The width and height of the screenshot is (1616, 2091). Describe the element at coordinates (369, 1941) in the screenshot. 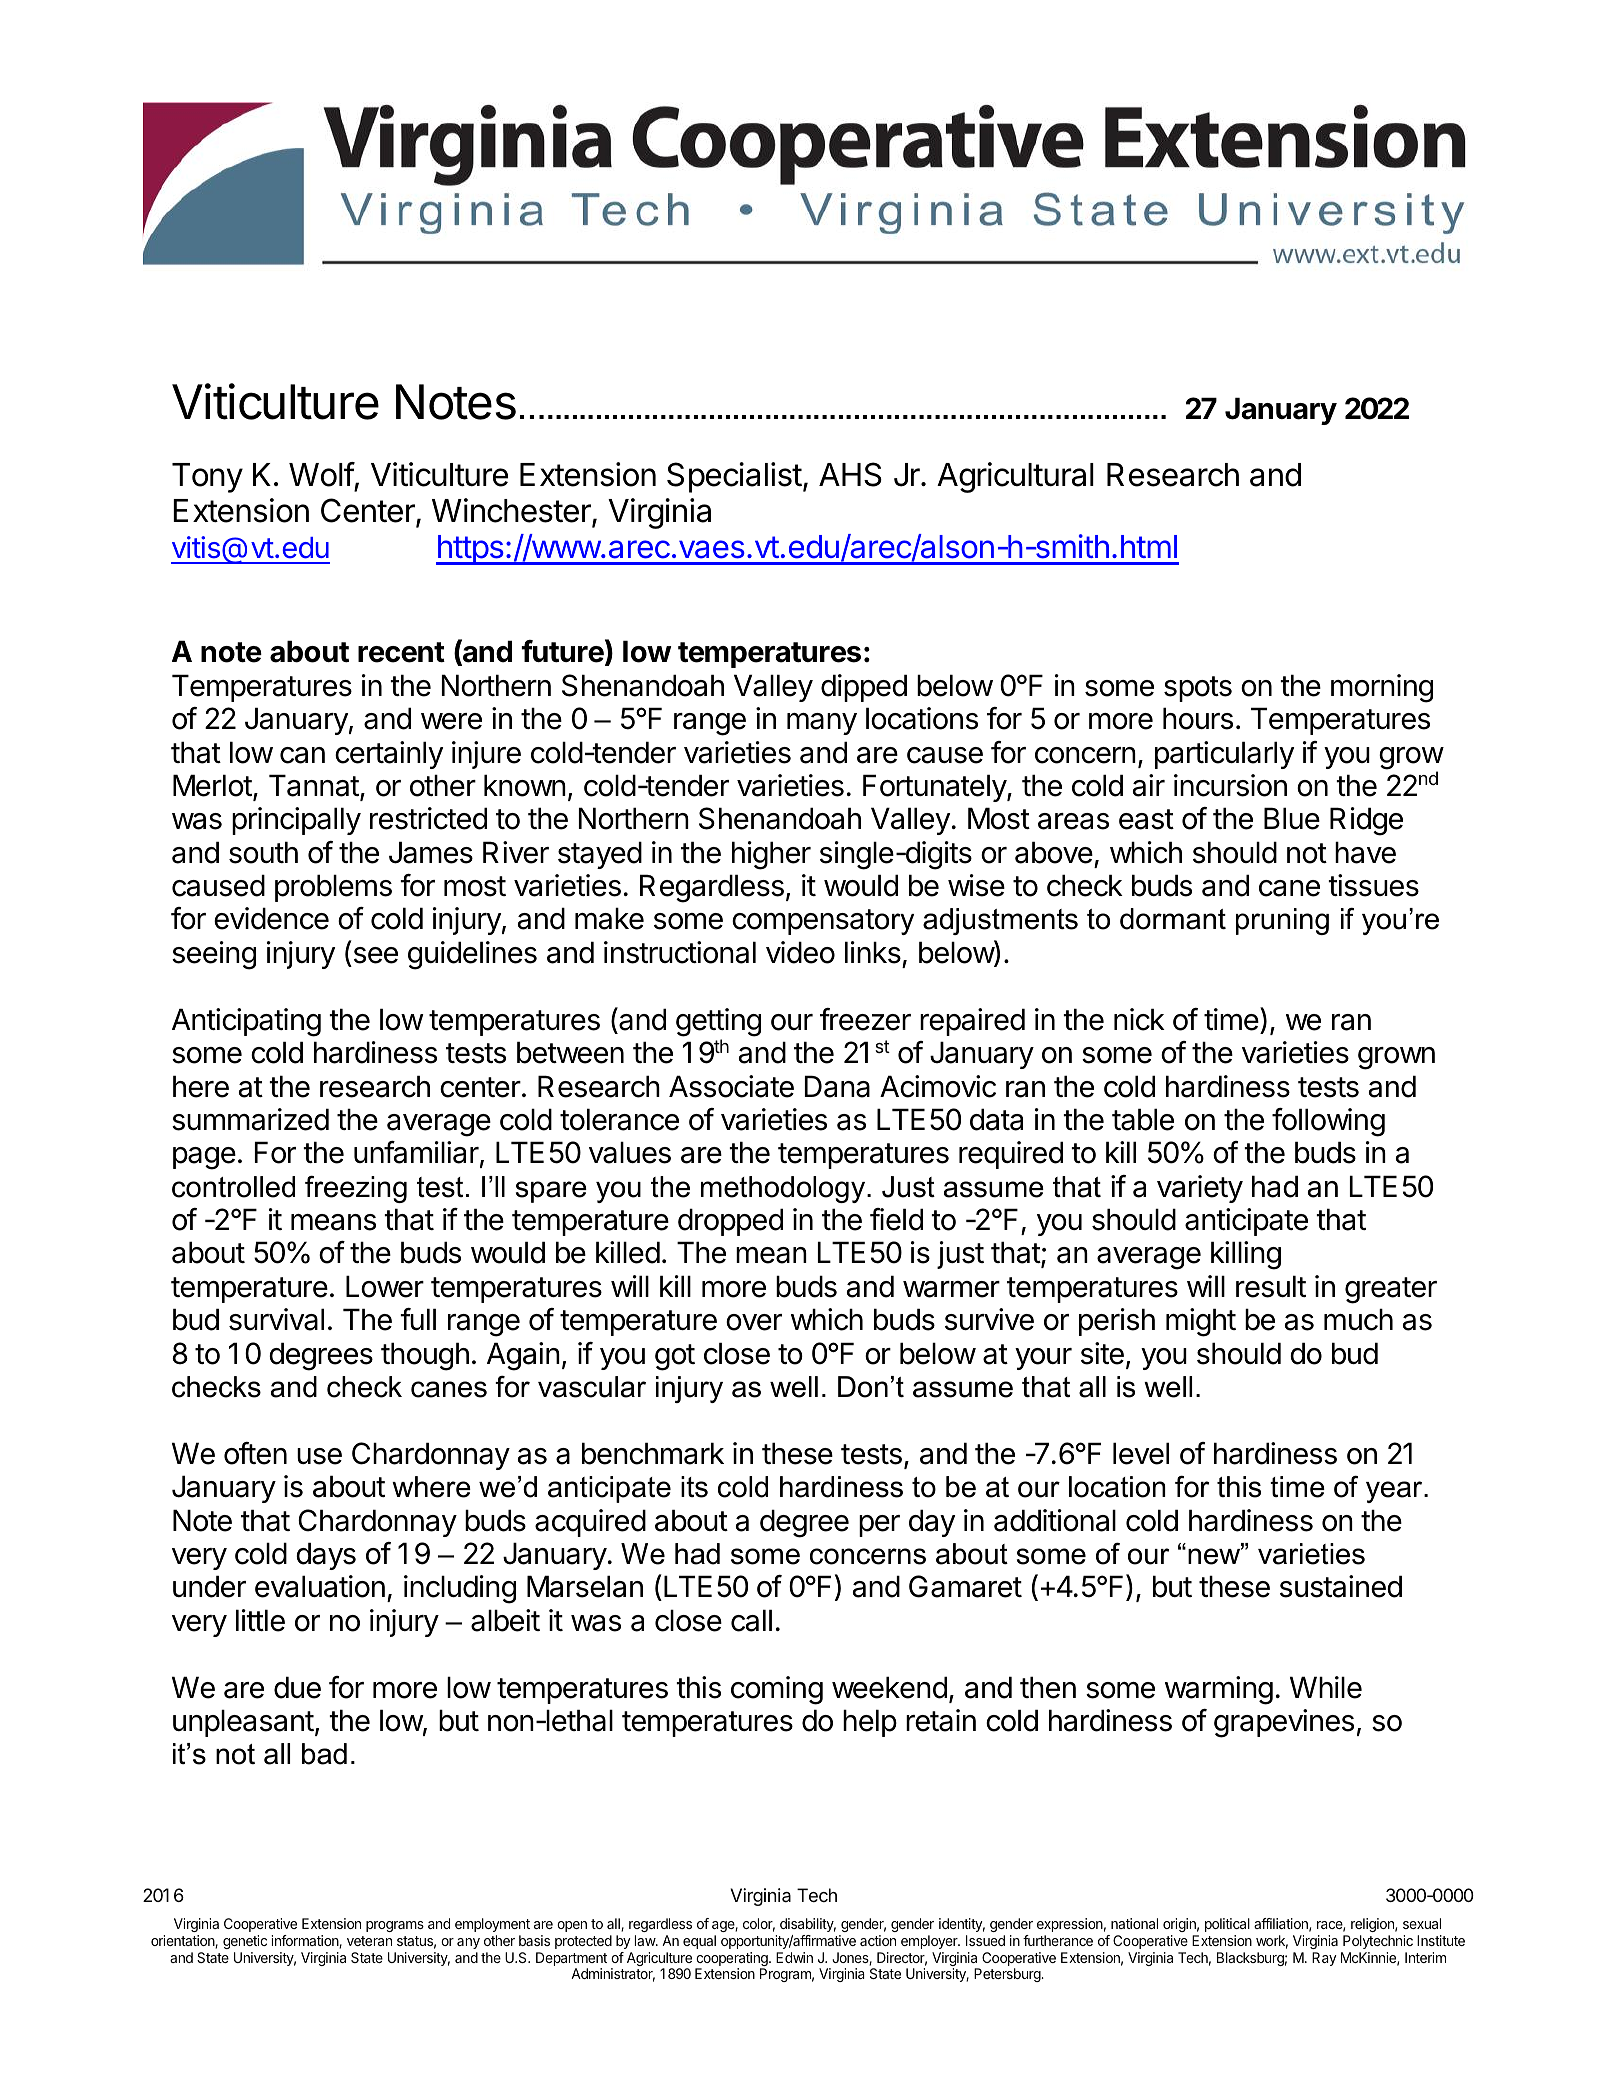

I see `veteran` at that location.
